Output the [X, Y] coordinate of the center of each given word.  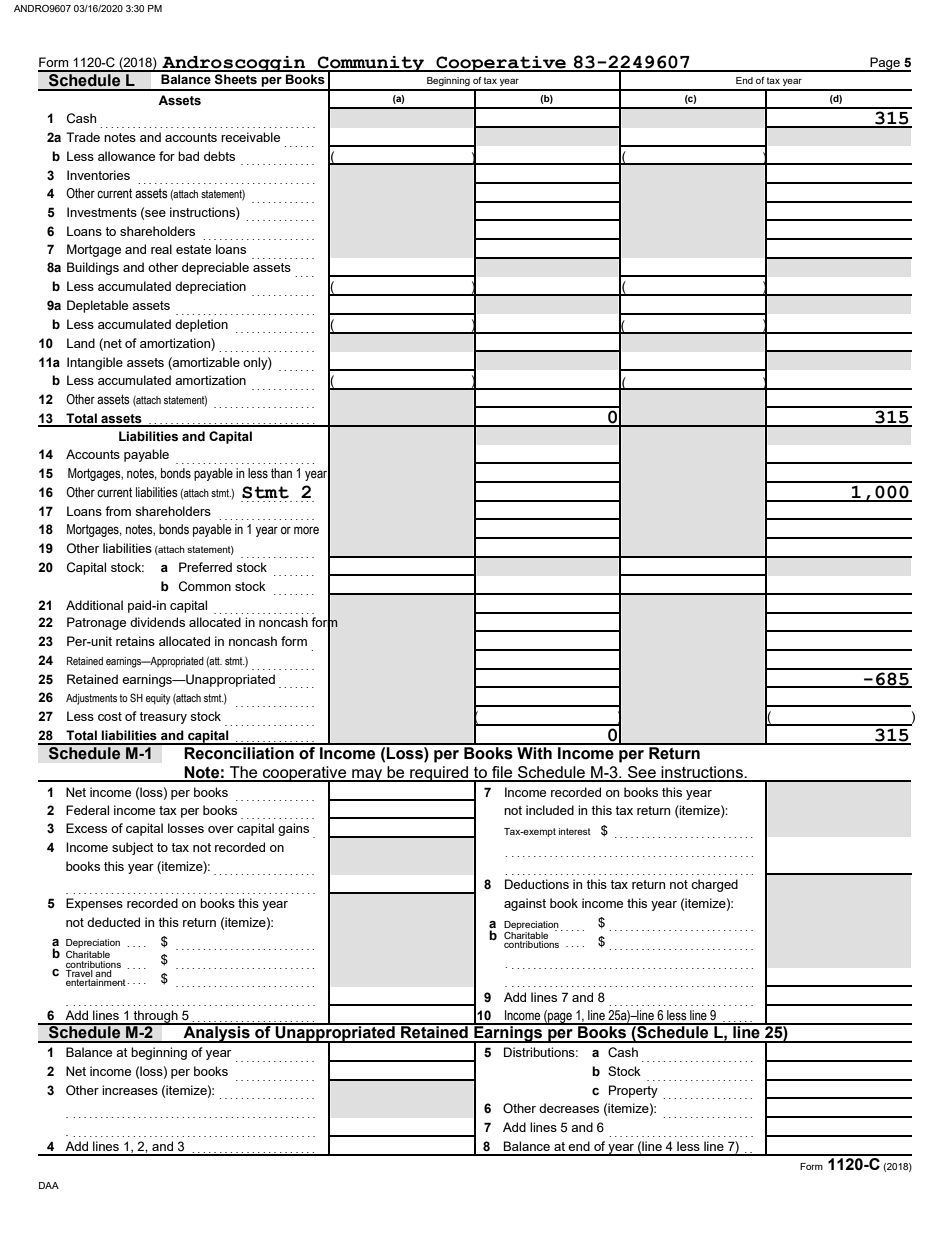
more [306, 530]
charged [714, 885]
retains [135, 641]
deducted [113, 922]
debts [219, 156]
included [550, 810]
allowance [126, 156]
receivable [250, 137]
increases [130, 1090]
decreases [569, 1108]
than [281, 473]
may [367, 775]
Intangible [95, 363]
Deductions [537, 884]
